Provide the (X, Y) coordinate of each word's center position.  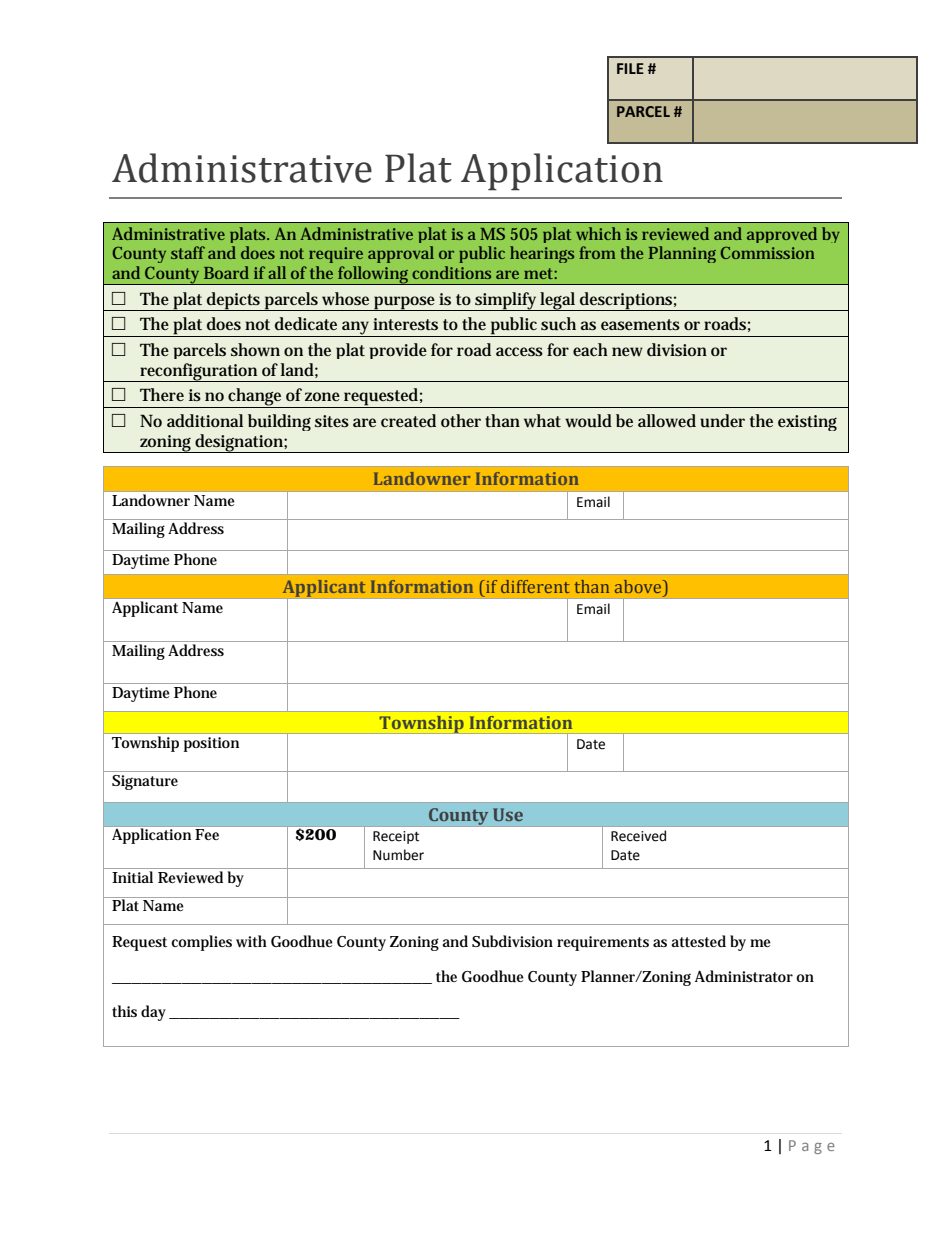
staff (188, 252)
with (251, 941)
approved (782, 235)
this (124, 1011)
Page (812, 1147)
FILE (630, 68)
